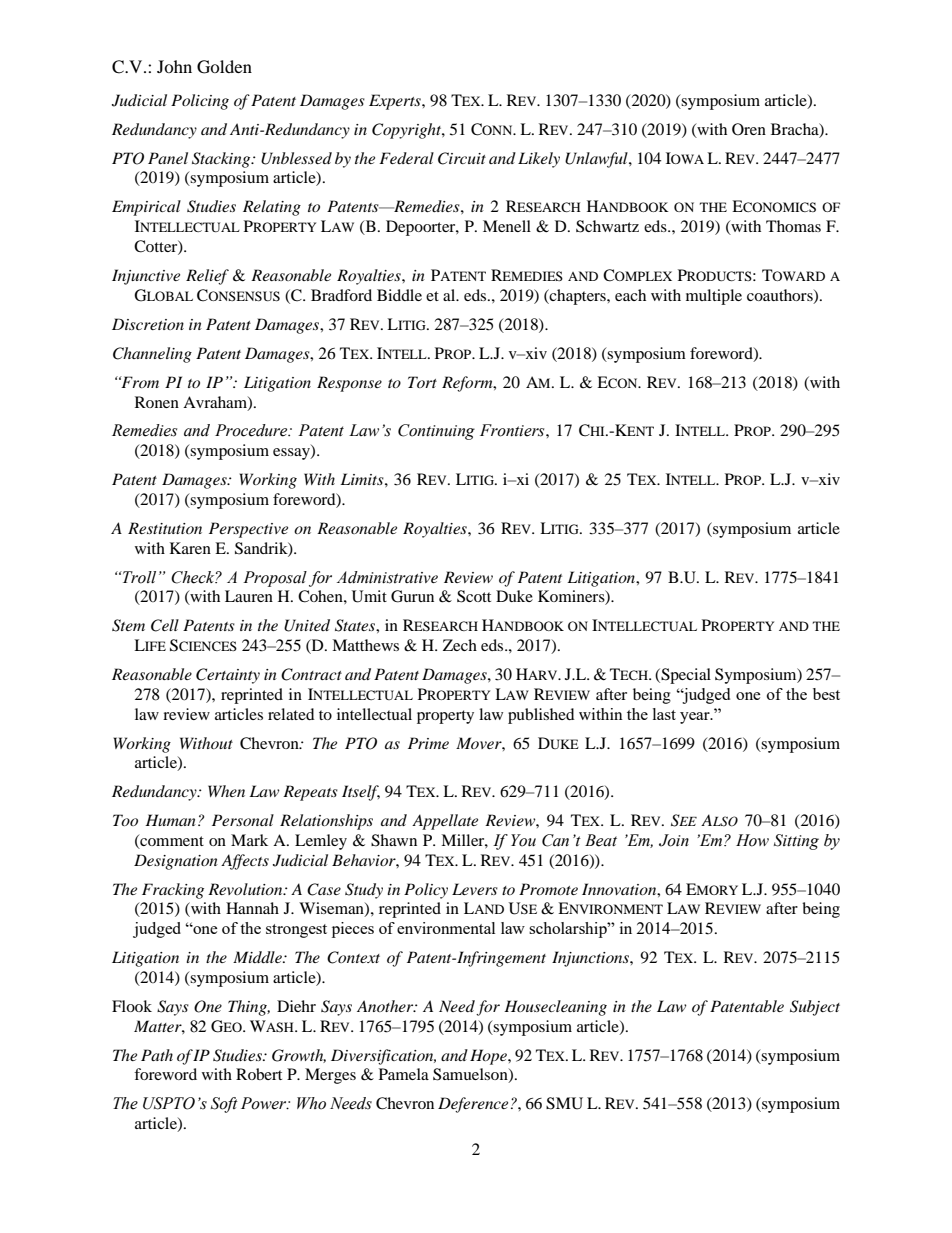  What do you see at coordinates (396, 102) in the document?
I see `Experts` at bounding box center [396, 102].
